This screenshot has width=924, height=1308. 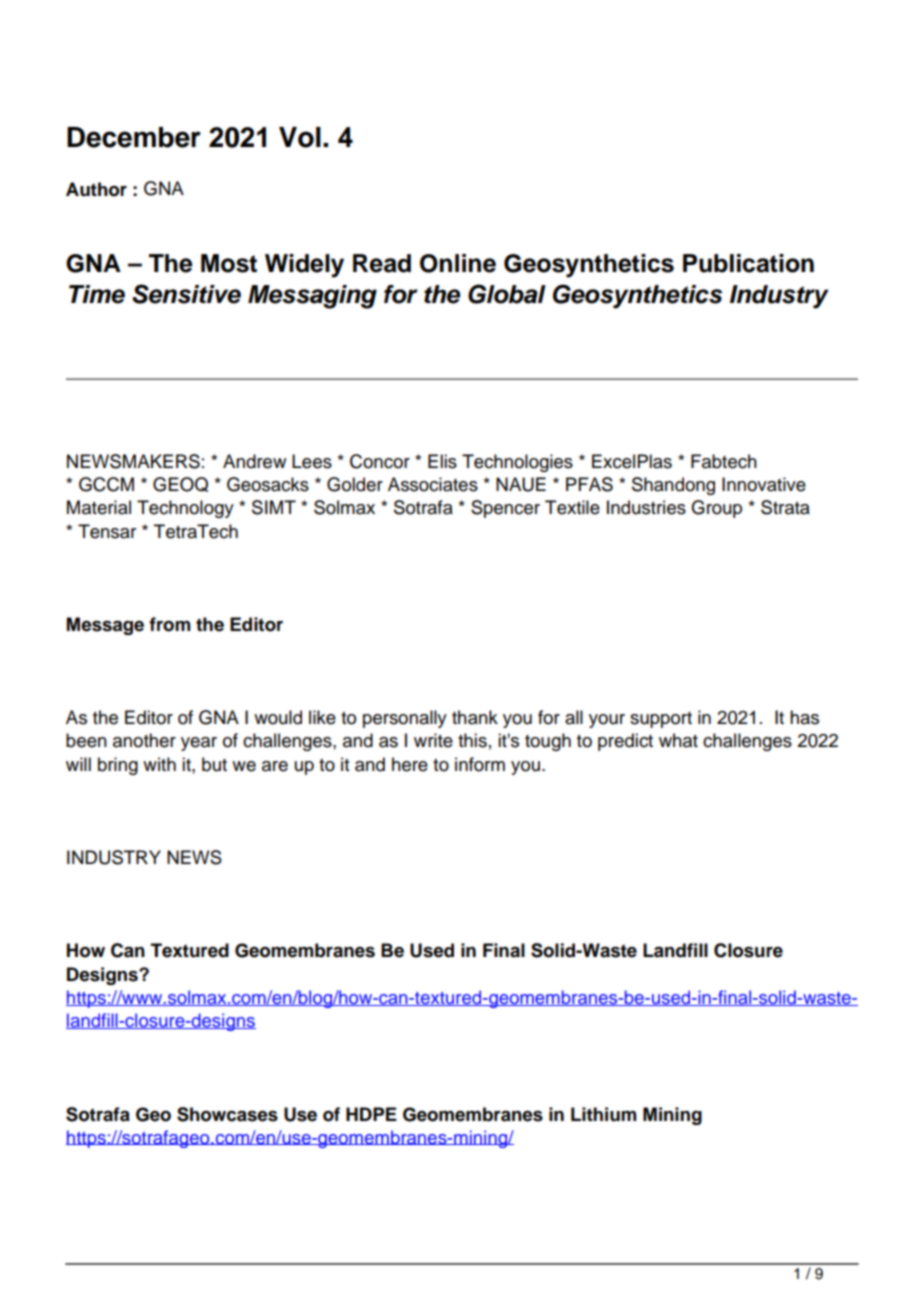 What do you see at coordinates (442, 461) in the screenshot?
I see `Elis` at bounding box center [442, 461].
